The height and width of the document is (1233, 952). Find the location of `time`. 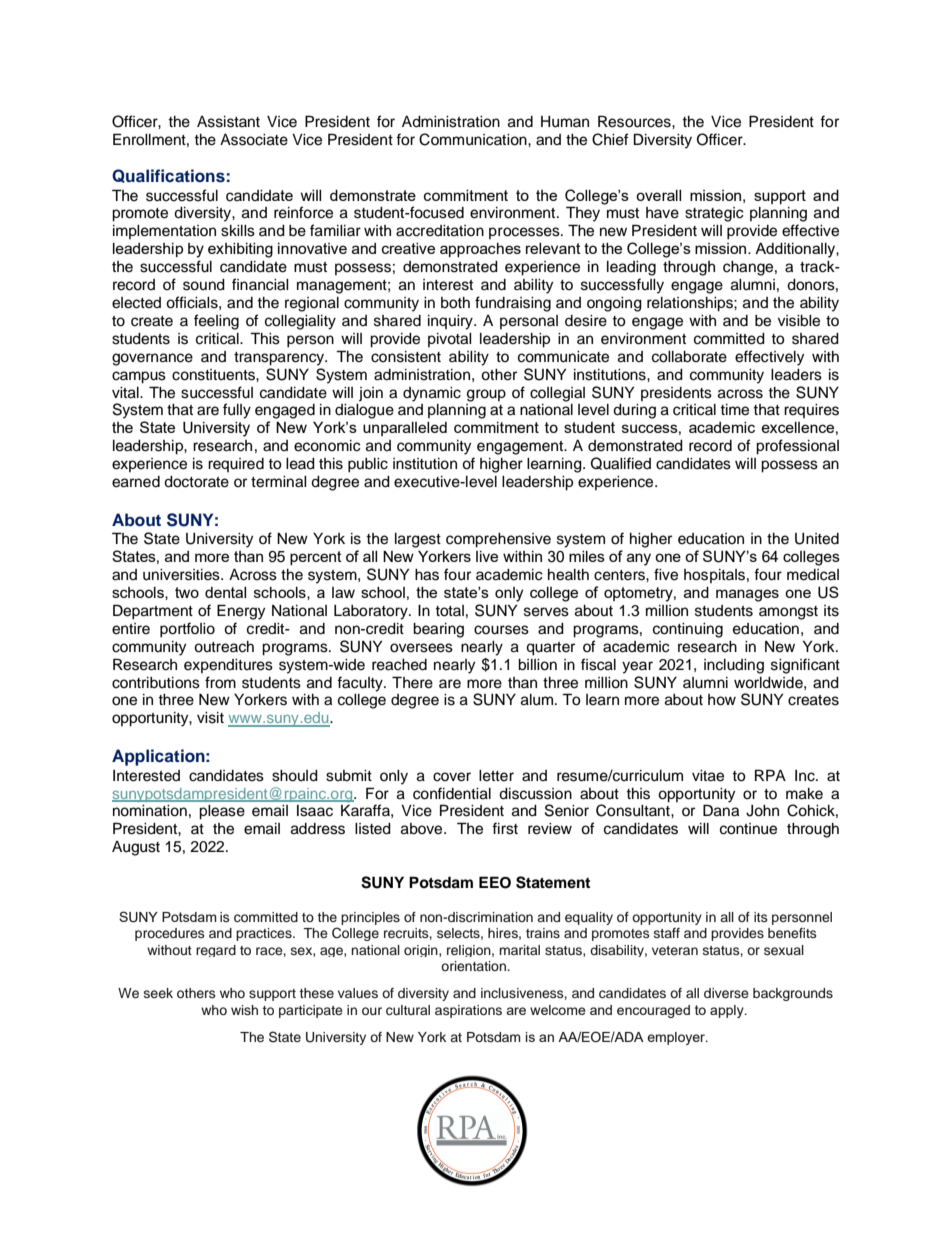

time is located at coordinates (734, 410).
